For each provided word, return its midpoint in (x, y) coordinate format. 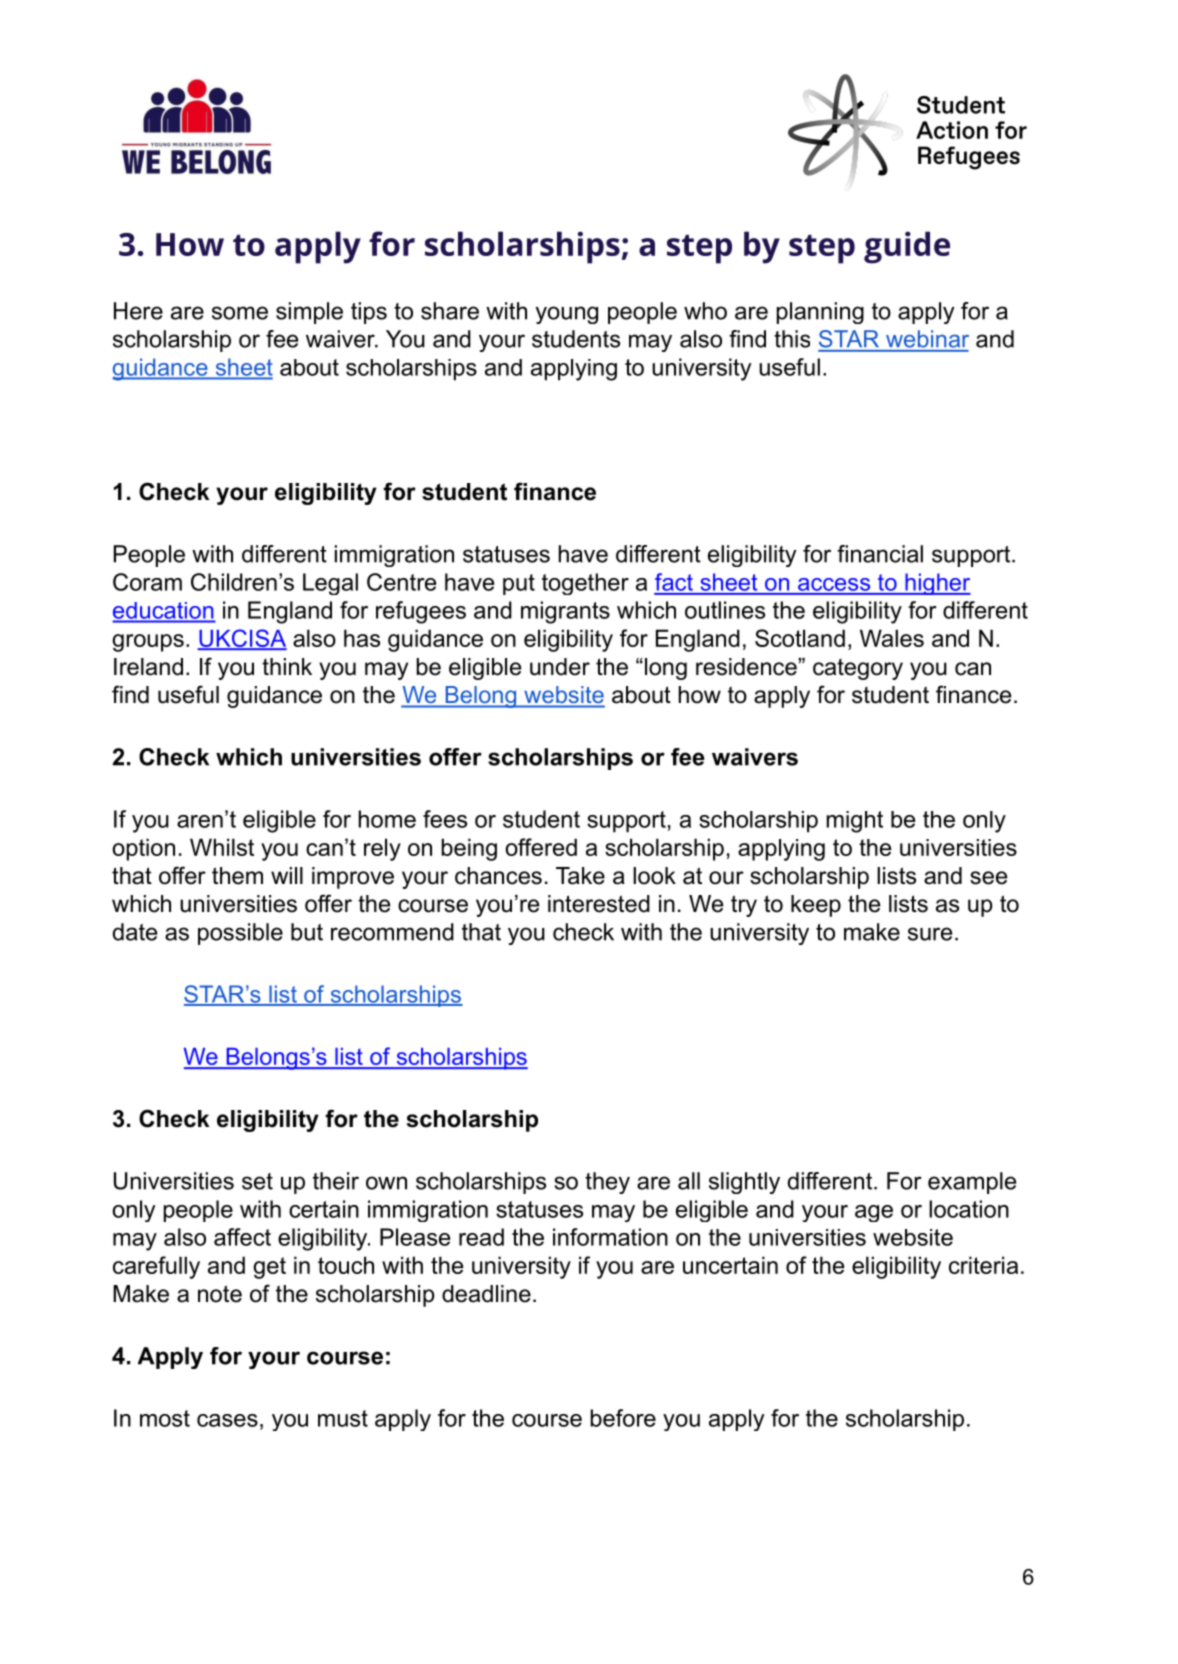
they (607, 1183)
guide (907, 247)
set (257, 1181)
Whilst (222, 847)
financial (880, 554)
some (240, 313)
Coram (147, 582)
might (855, 822)
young (567, 315)
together (585, 584)
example (972, 1183)
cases (227, 1420)
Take (580, 876)
